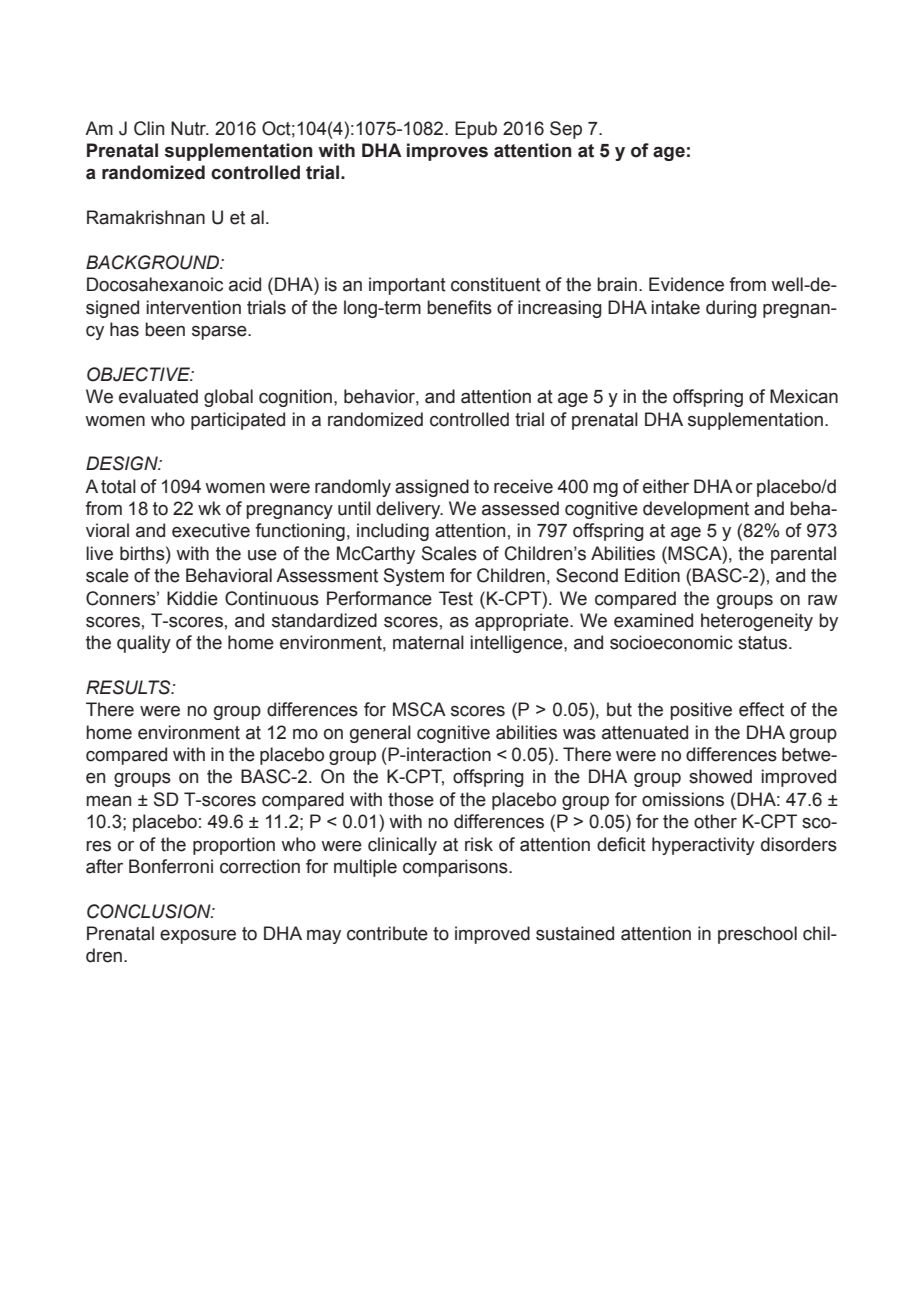 Image resolution: width=924 pixels, height=1308 pixels. I want to click on during, so click(731, 309).
